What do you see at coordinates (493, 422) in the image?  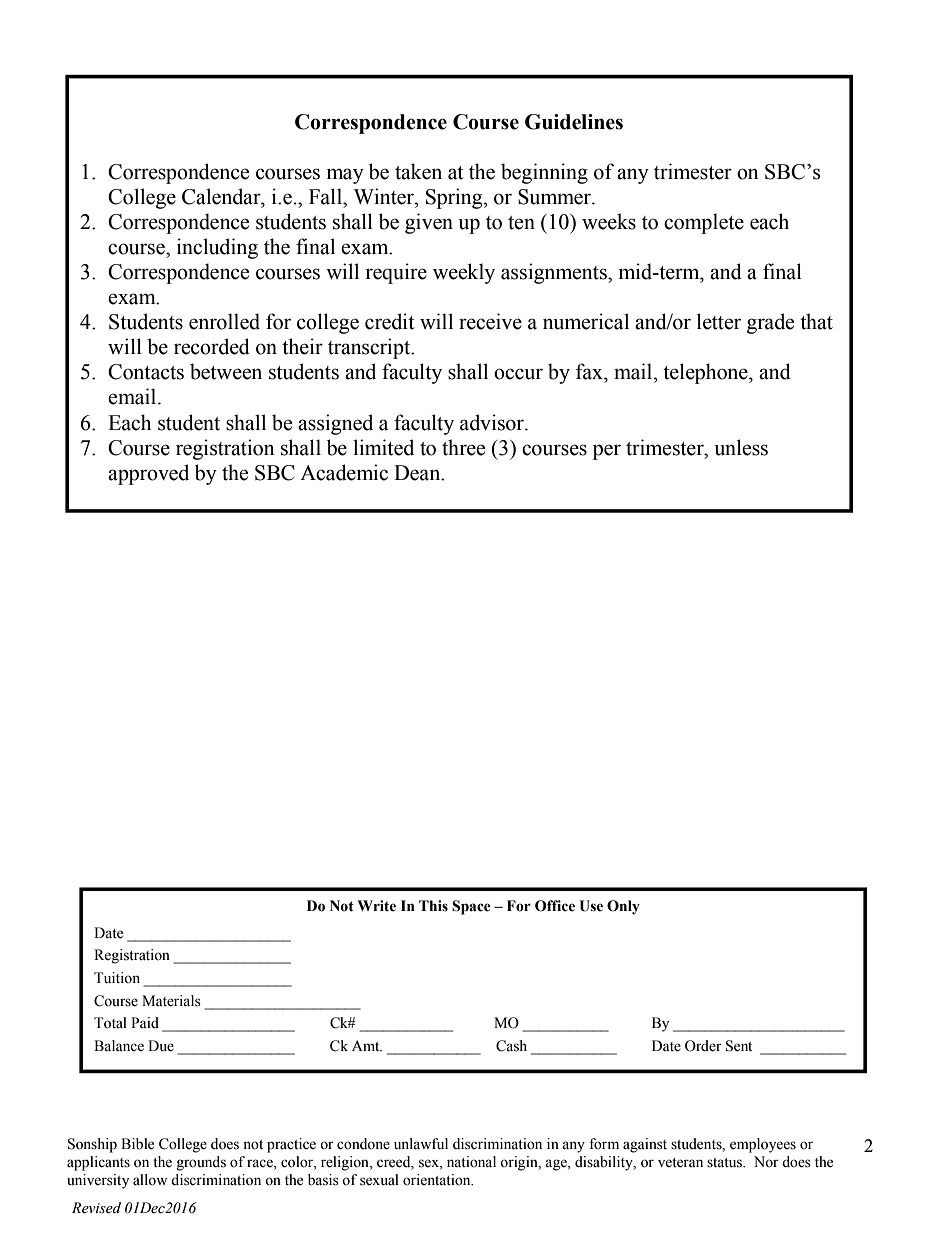 I see `advisor` at bounding box center [493, 422].
